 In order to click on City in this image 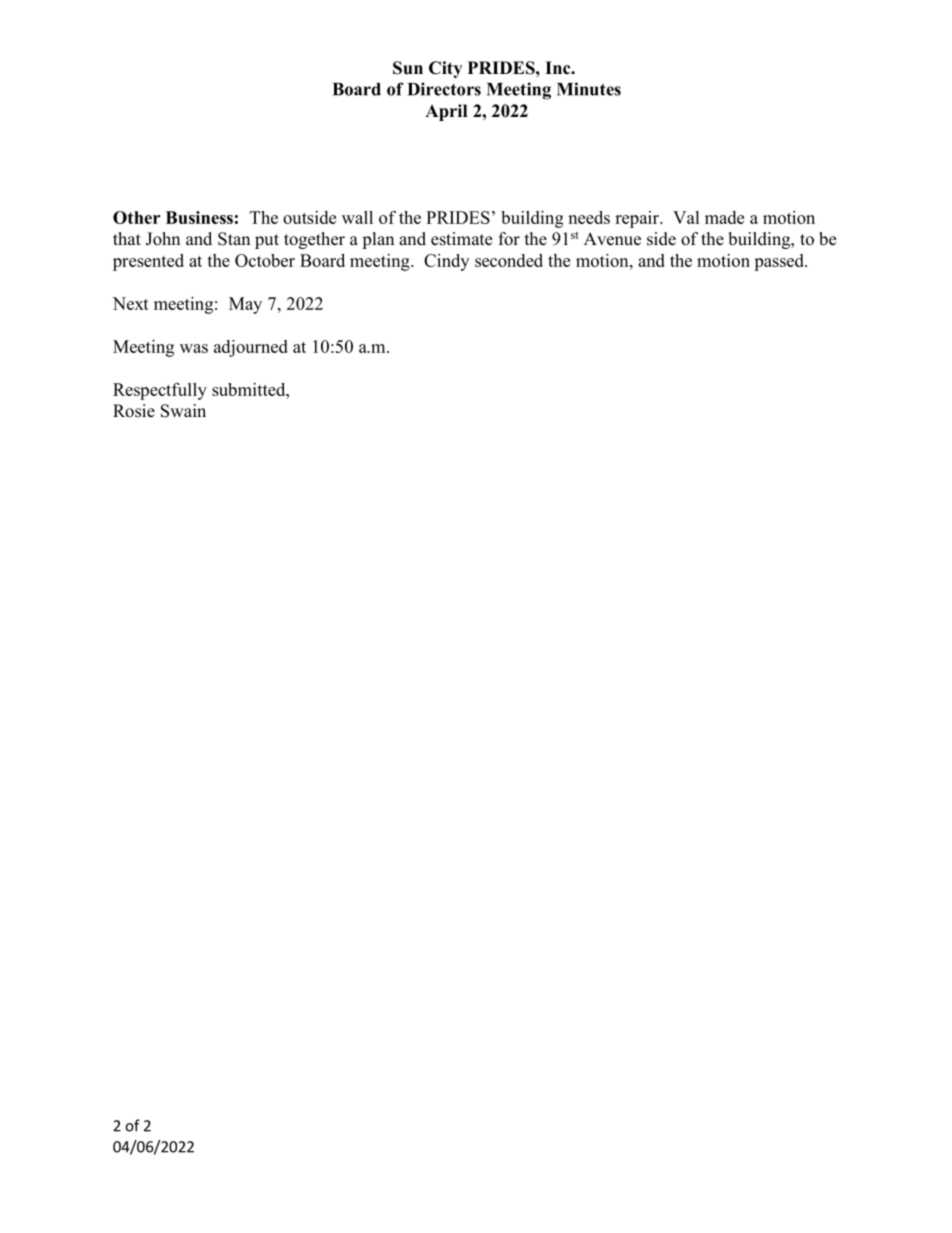, I will do `click(445, 69)`.
